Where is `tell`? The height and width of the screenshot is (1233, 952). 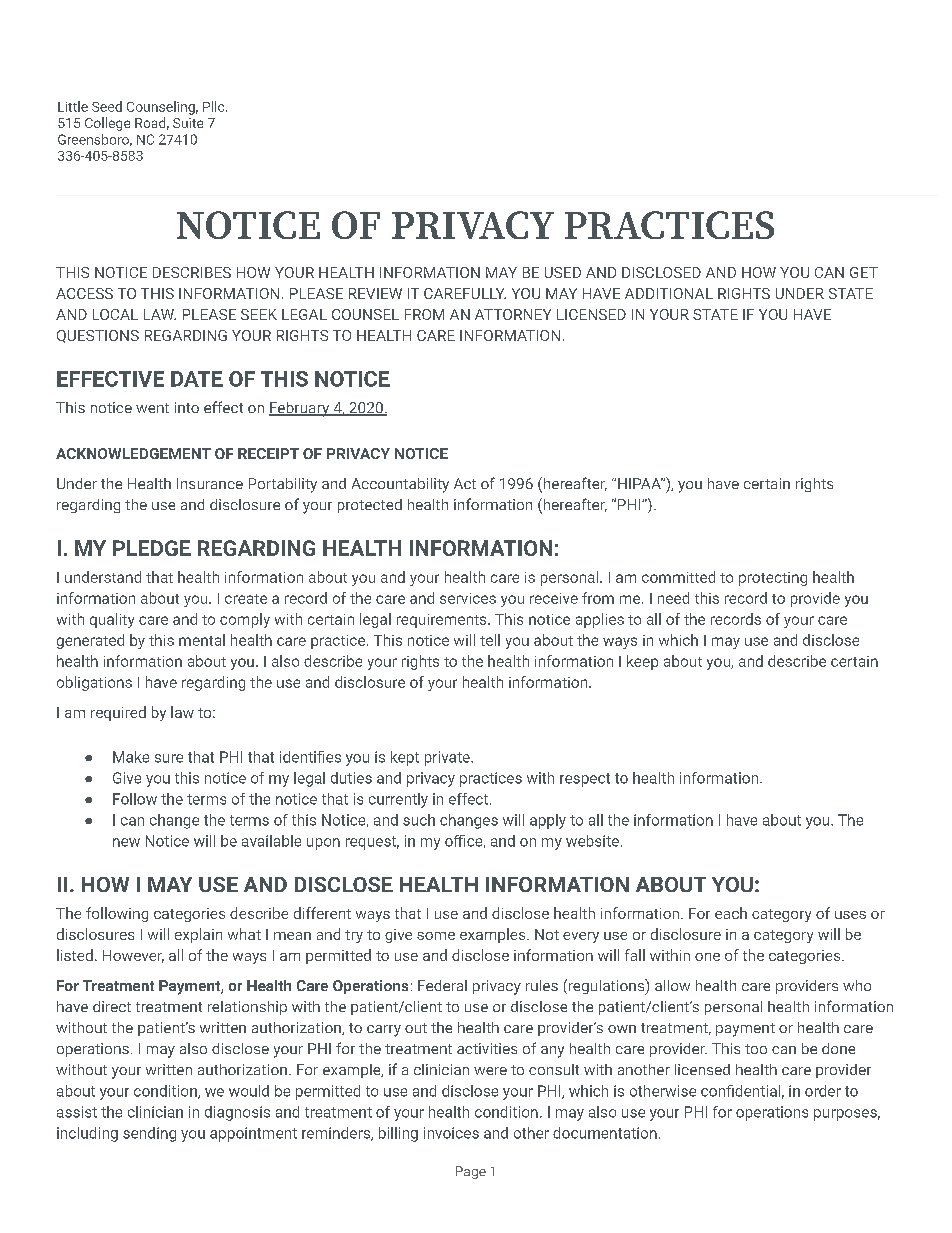 tell is located at coordinates (490, 640).
